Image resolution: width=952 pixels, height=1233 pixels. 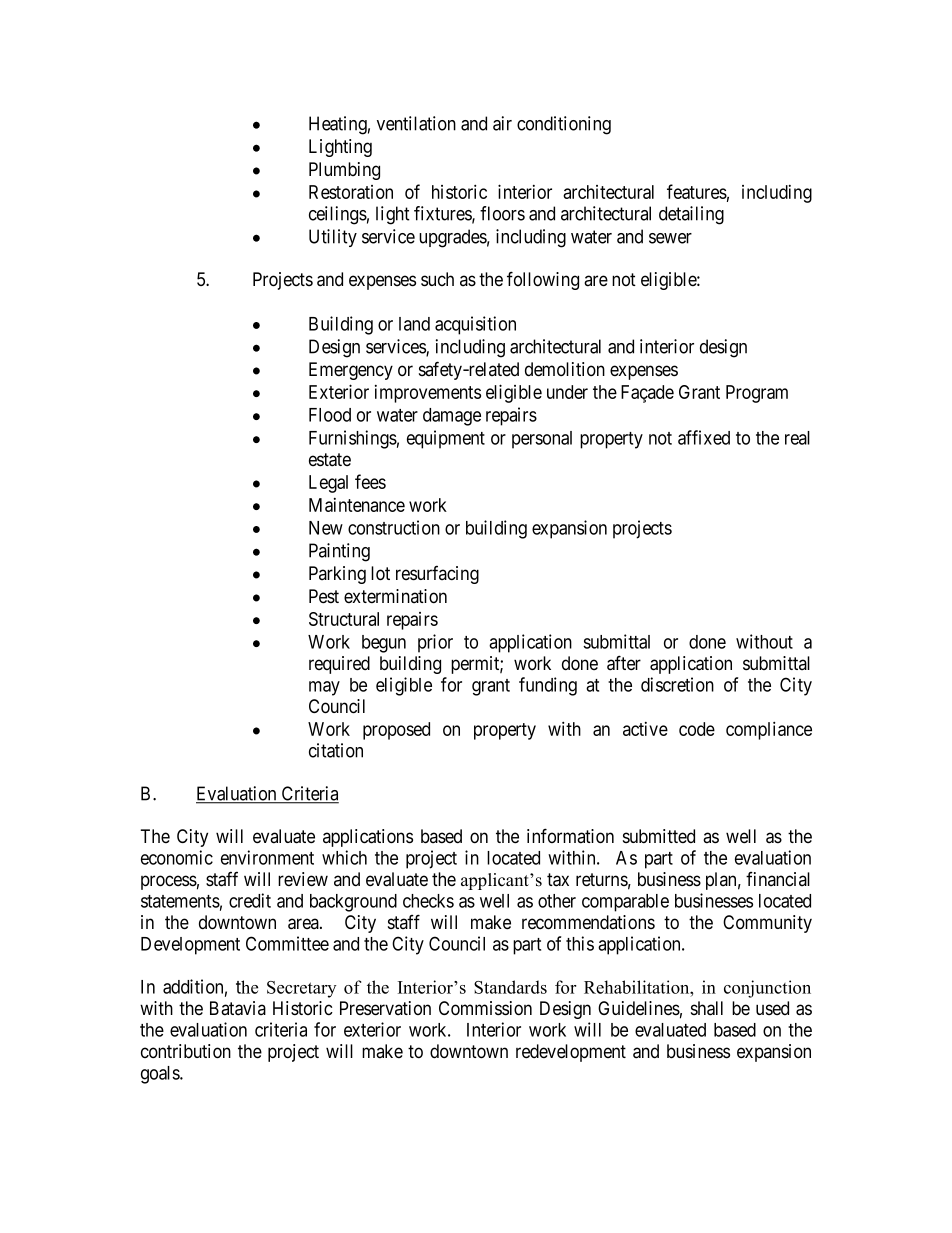 I want to click on affixed, so click(x=704, y=437).
